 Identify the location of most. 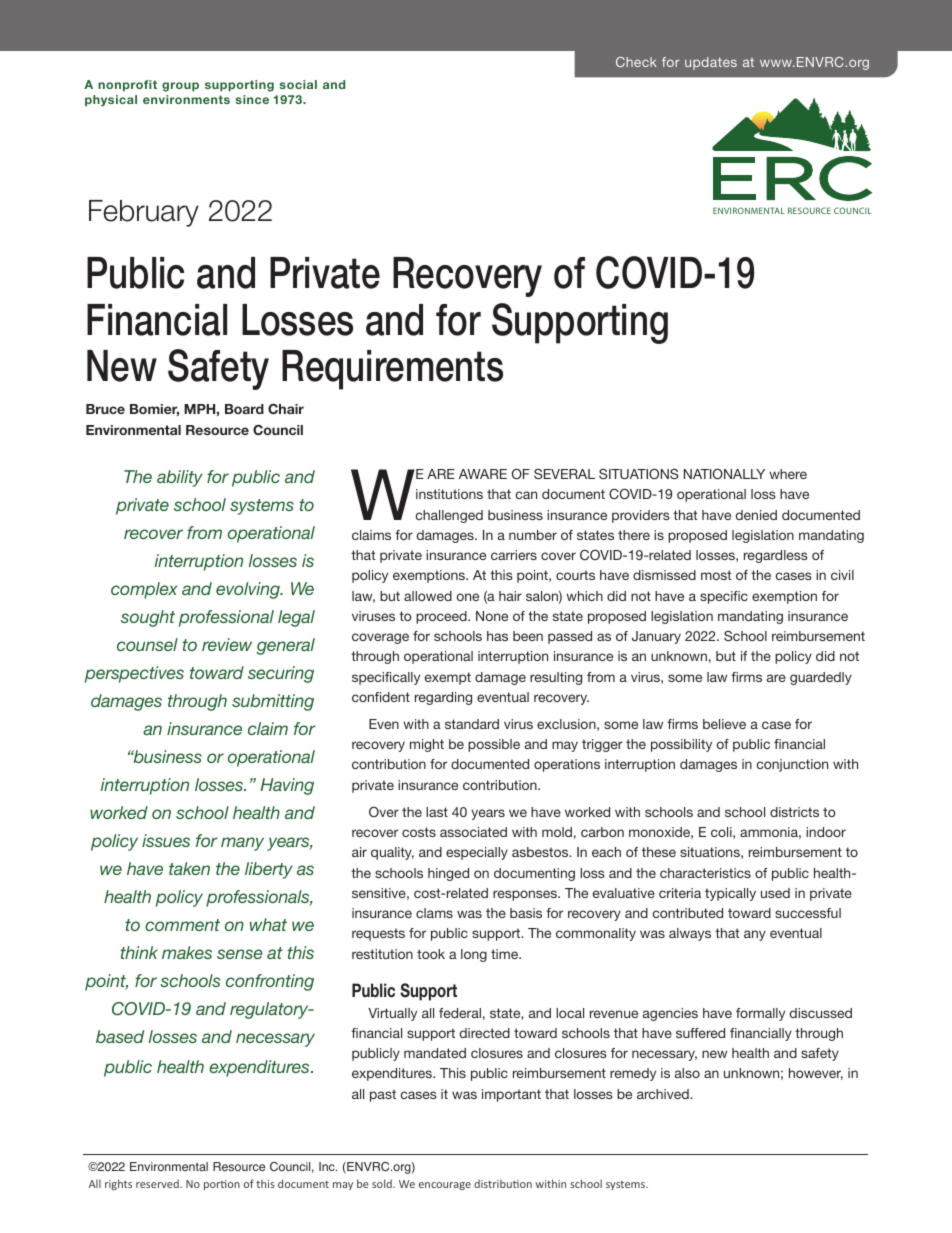
(716, 575).
